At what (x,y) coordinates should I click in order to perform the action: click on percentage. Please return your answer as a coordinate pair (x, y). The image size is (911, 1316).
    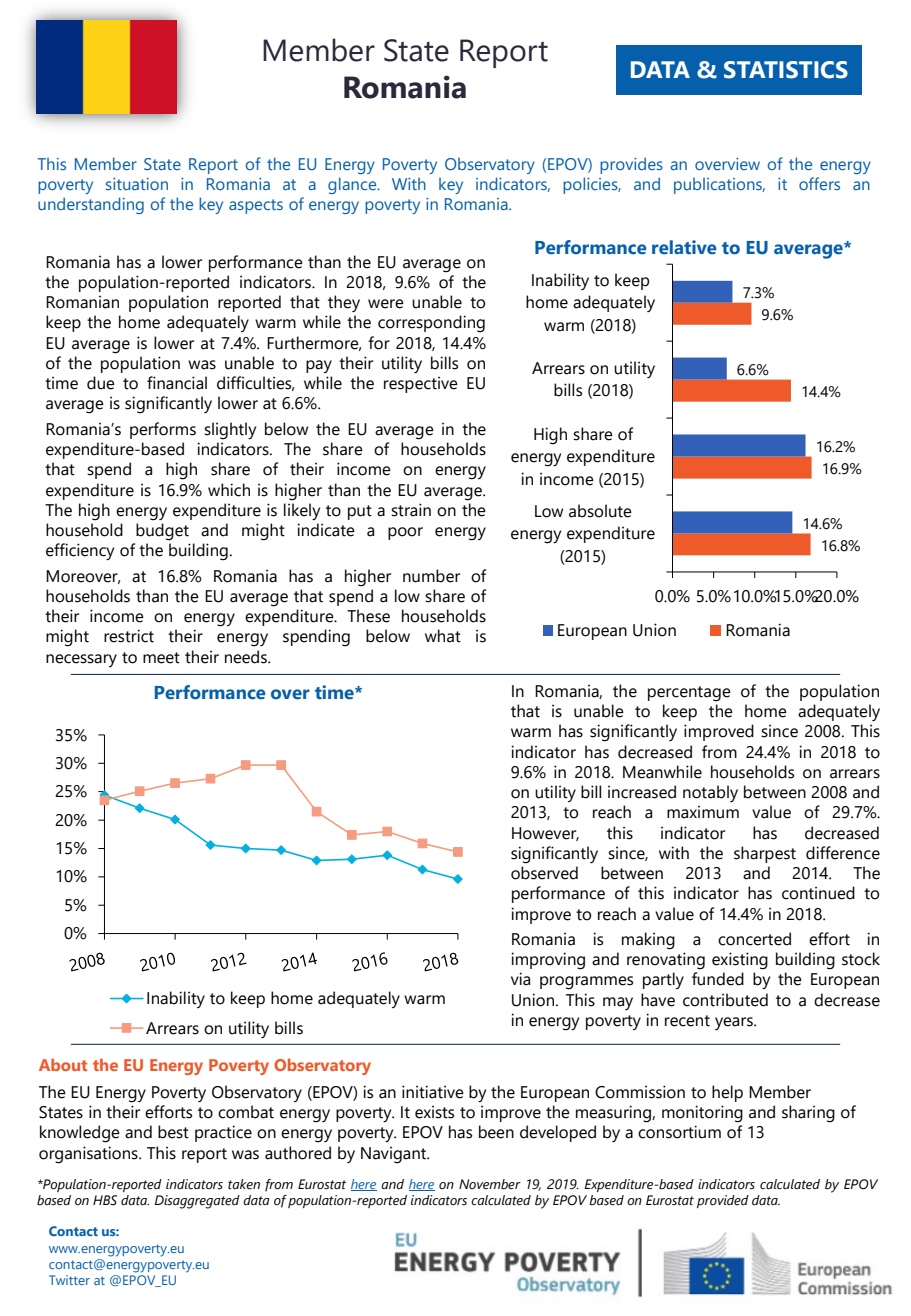
    Looking at the image, I should click on (689, 694).
